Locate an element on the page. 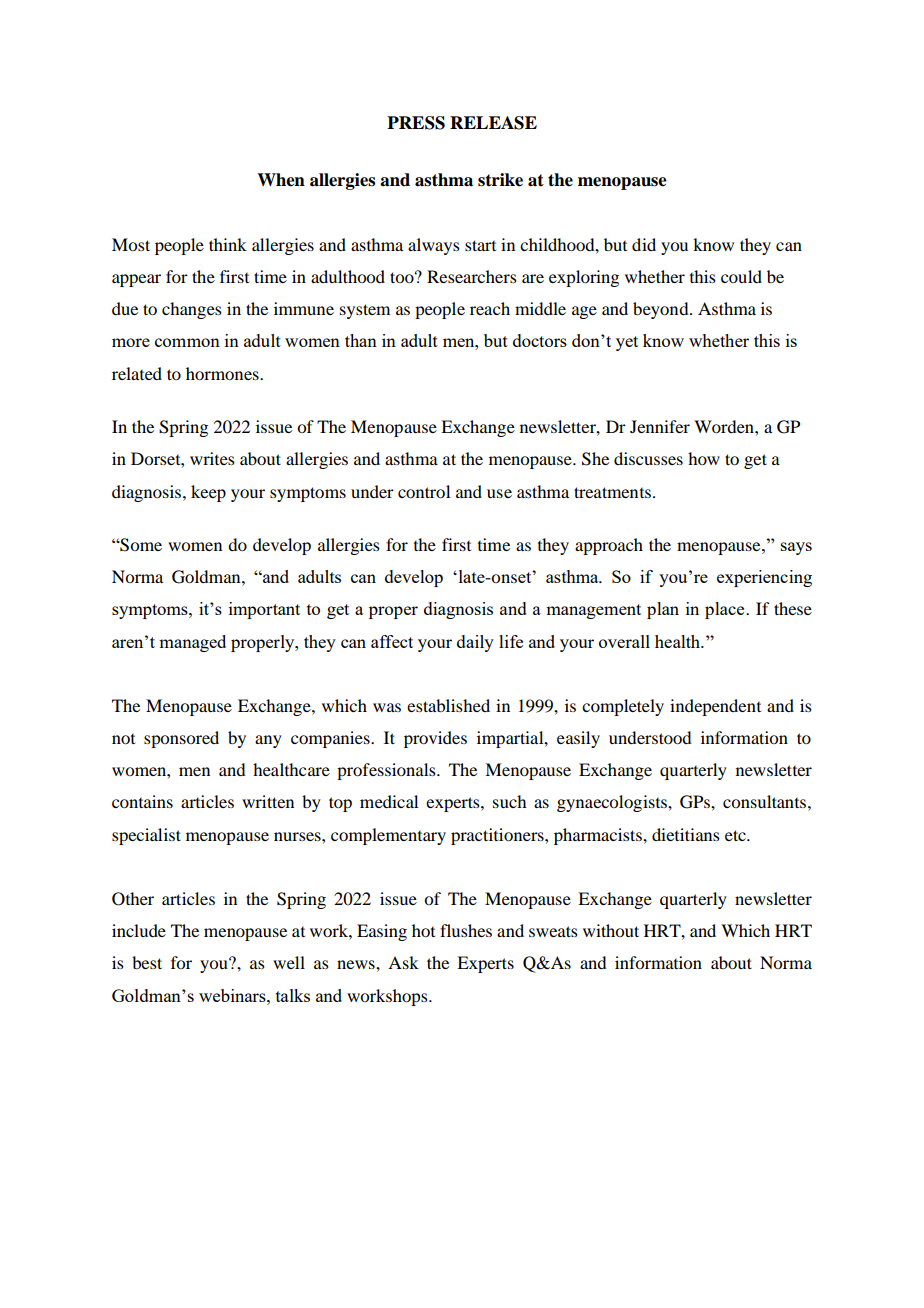 Image resolution: width=924 pixels, height=1308 pixels. control is located at coordinates (424, 491).
